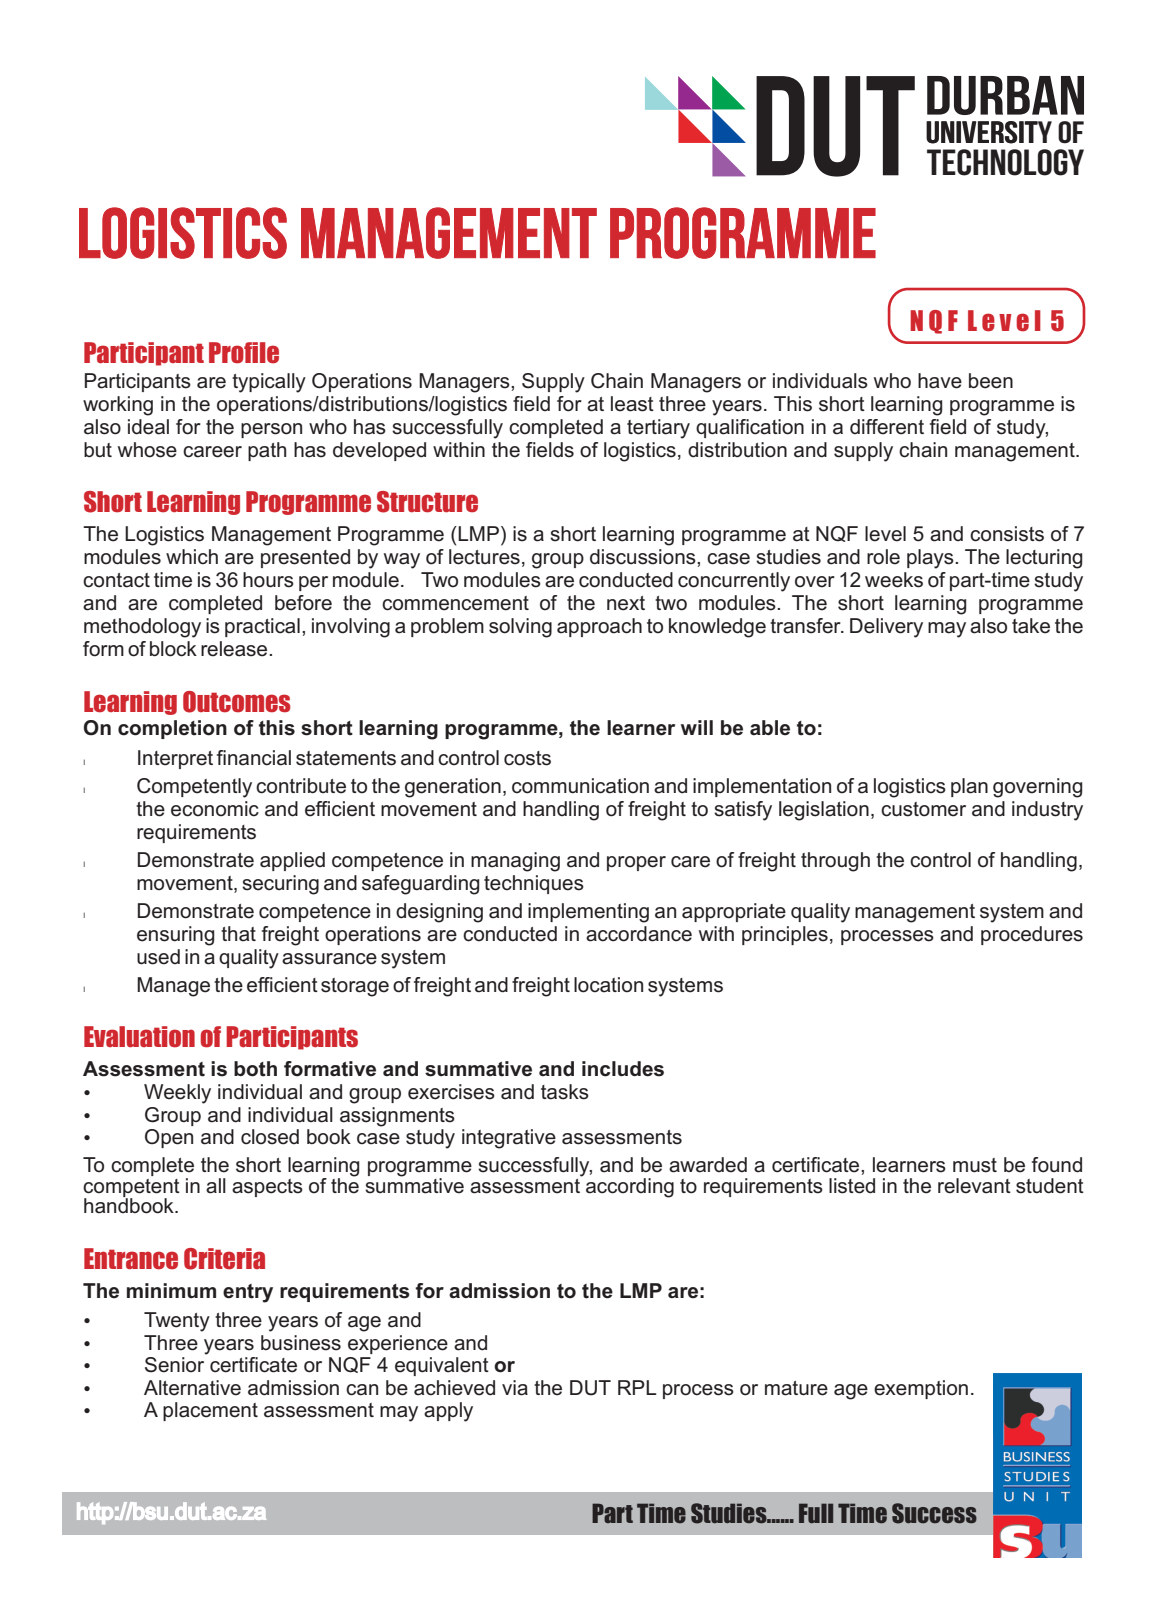 This screenshot has width=1151, height=1614. What do you see at coordinates (608, 985) in the screenshot?
I see `location` at bounding box center [608, 985].
